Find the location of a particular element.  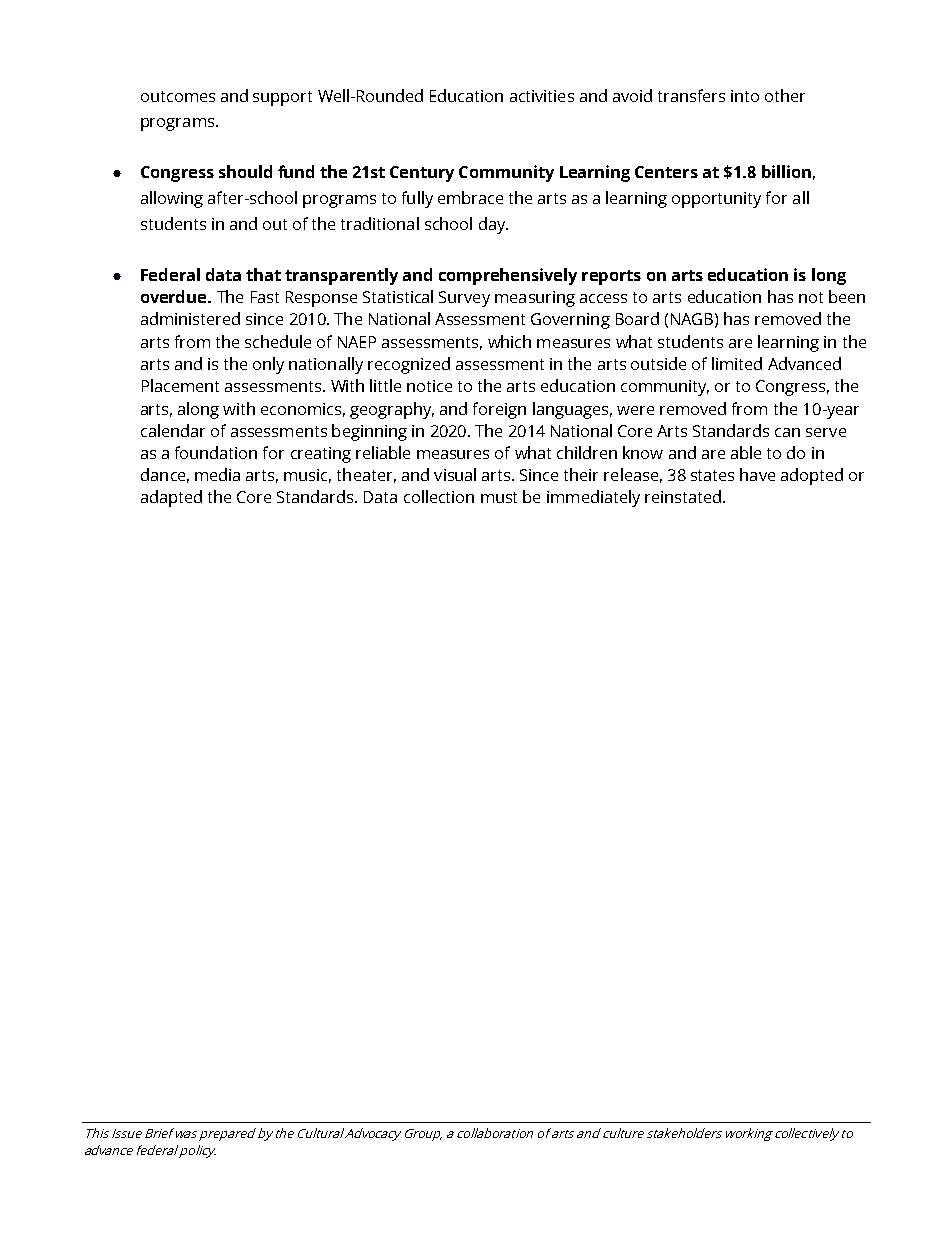

only is located at coordinates (268, 365).
